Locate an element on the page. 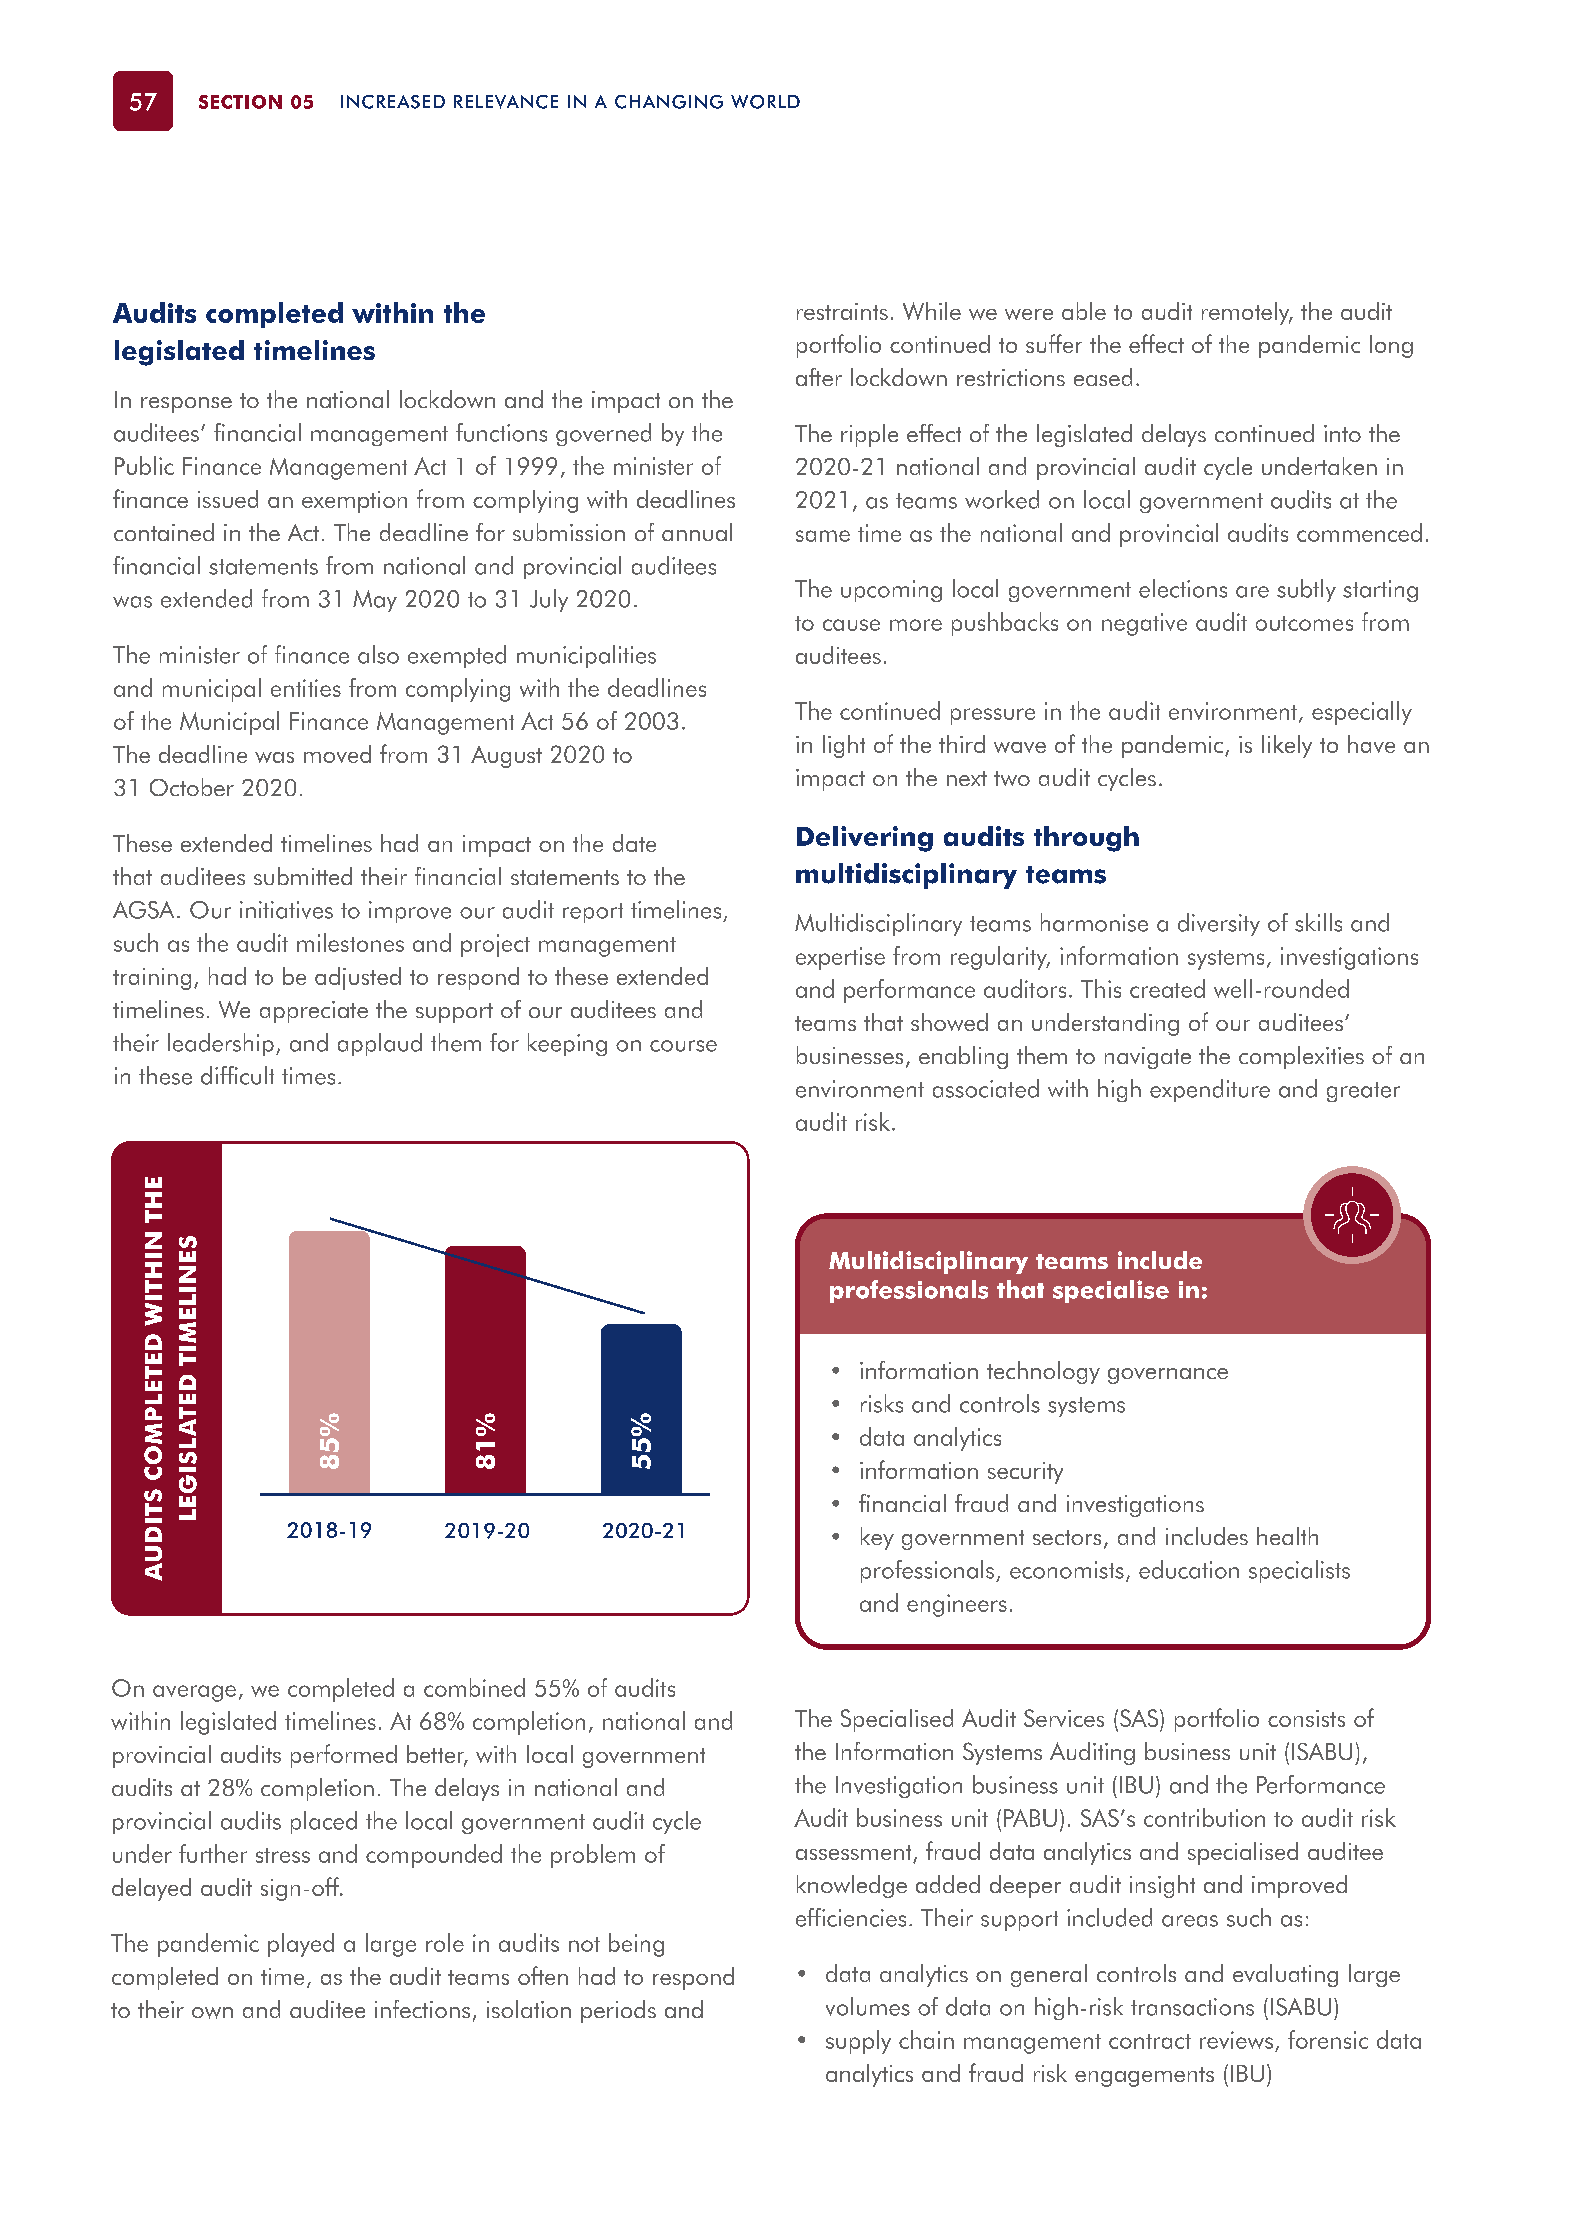 This image has width=1582, height=2237. key is located at coordinates (877, 1538).
